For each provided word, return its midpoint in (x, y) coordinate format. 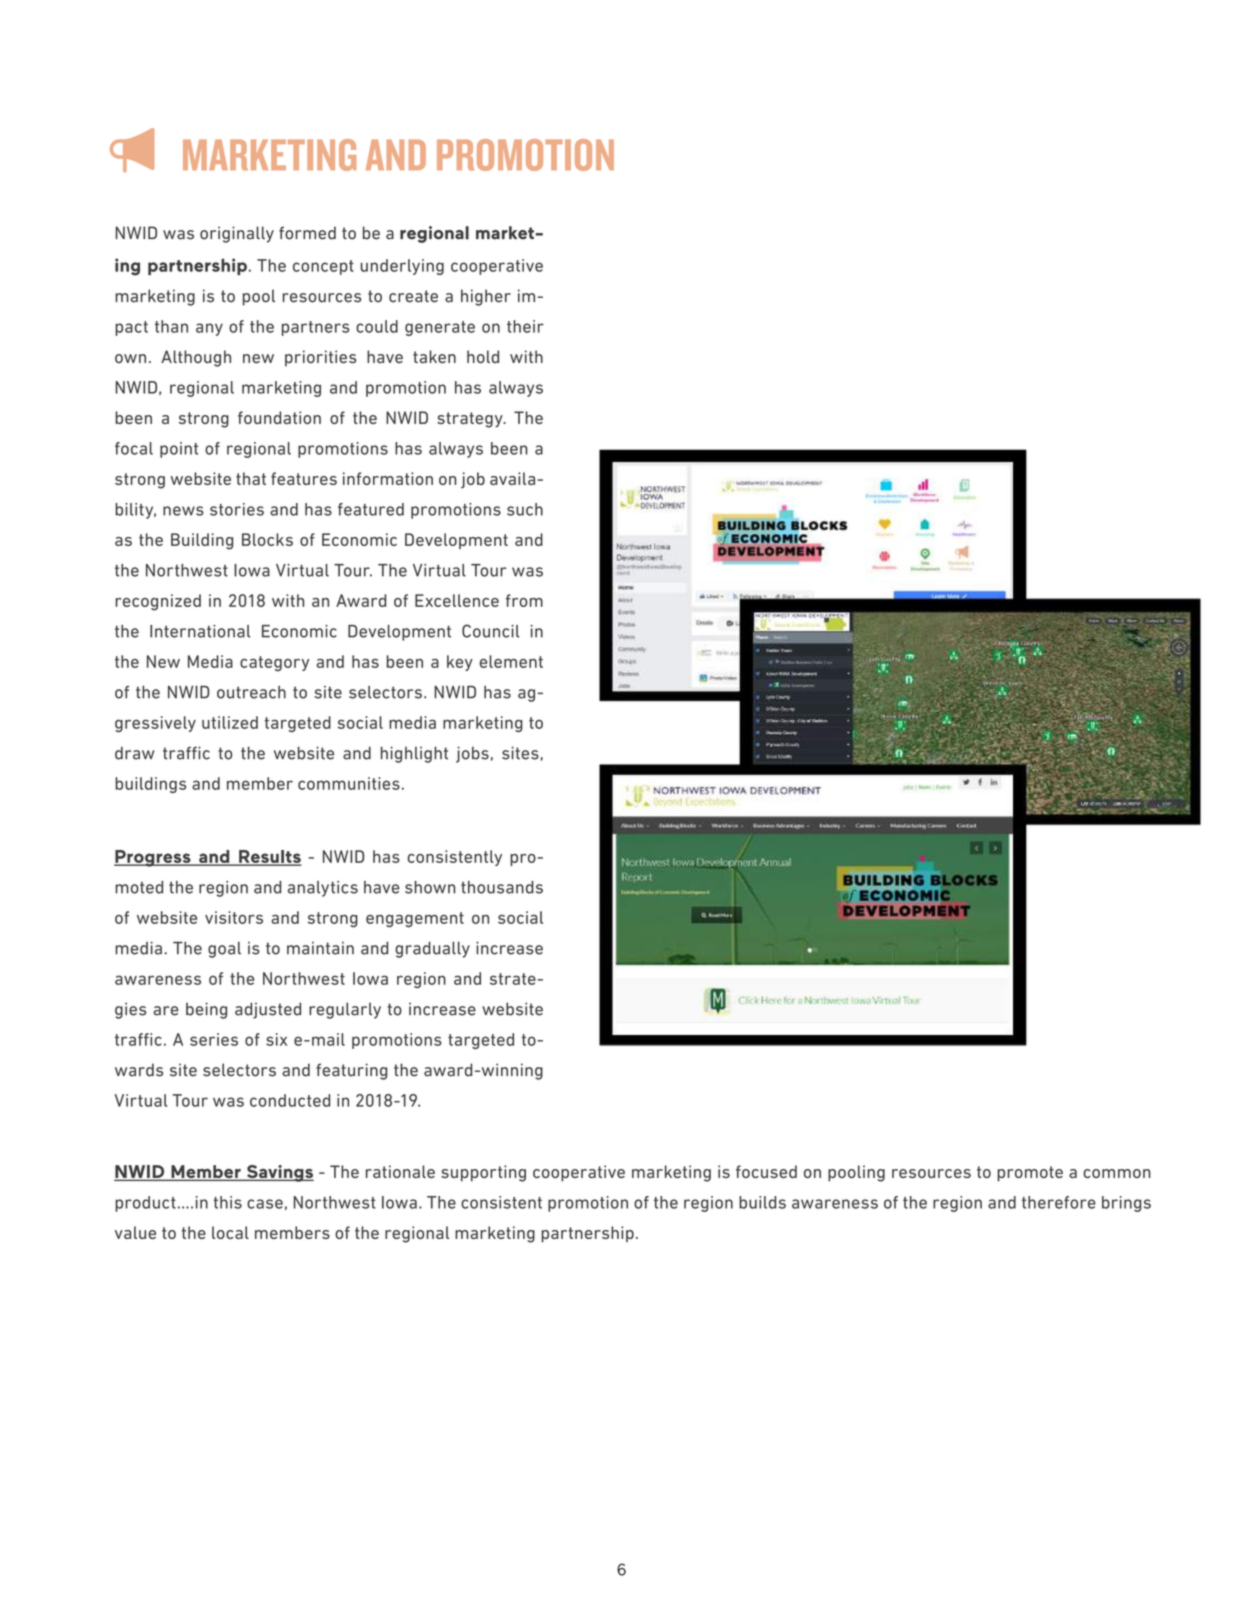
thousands (502, 887)
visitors (234, 917)
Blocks (267, 539)
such (525, 509)
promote (1030, 1174)
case (265, 1204)
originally (237, 234)
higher (486, 297)
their (525, 326)
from (524, 600)
